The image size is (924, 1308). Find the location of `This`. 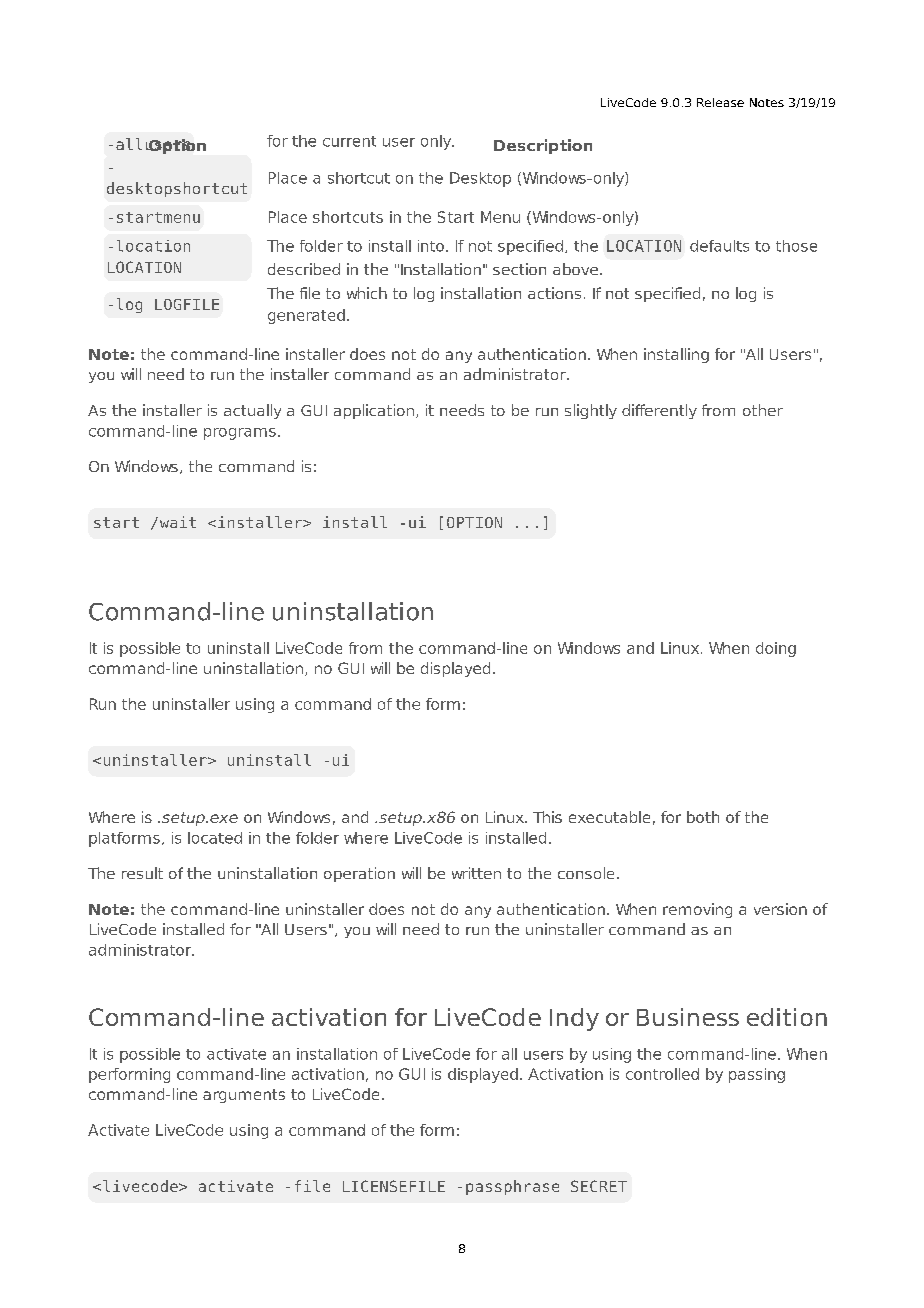

This is located at coordinates (547, 817).
